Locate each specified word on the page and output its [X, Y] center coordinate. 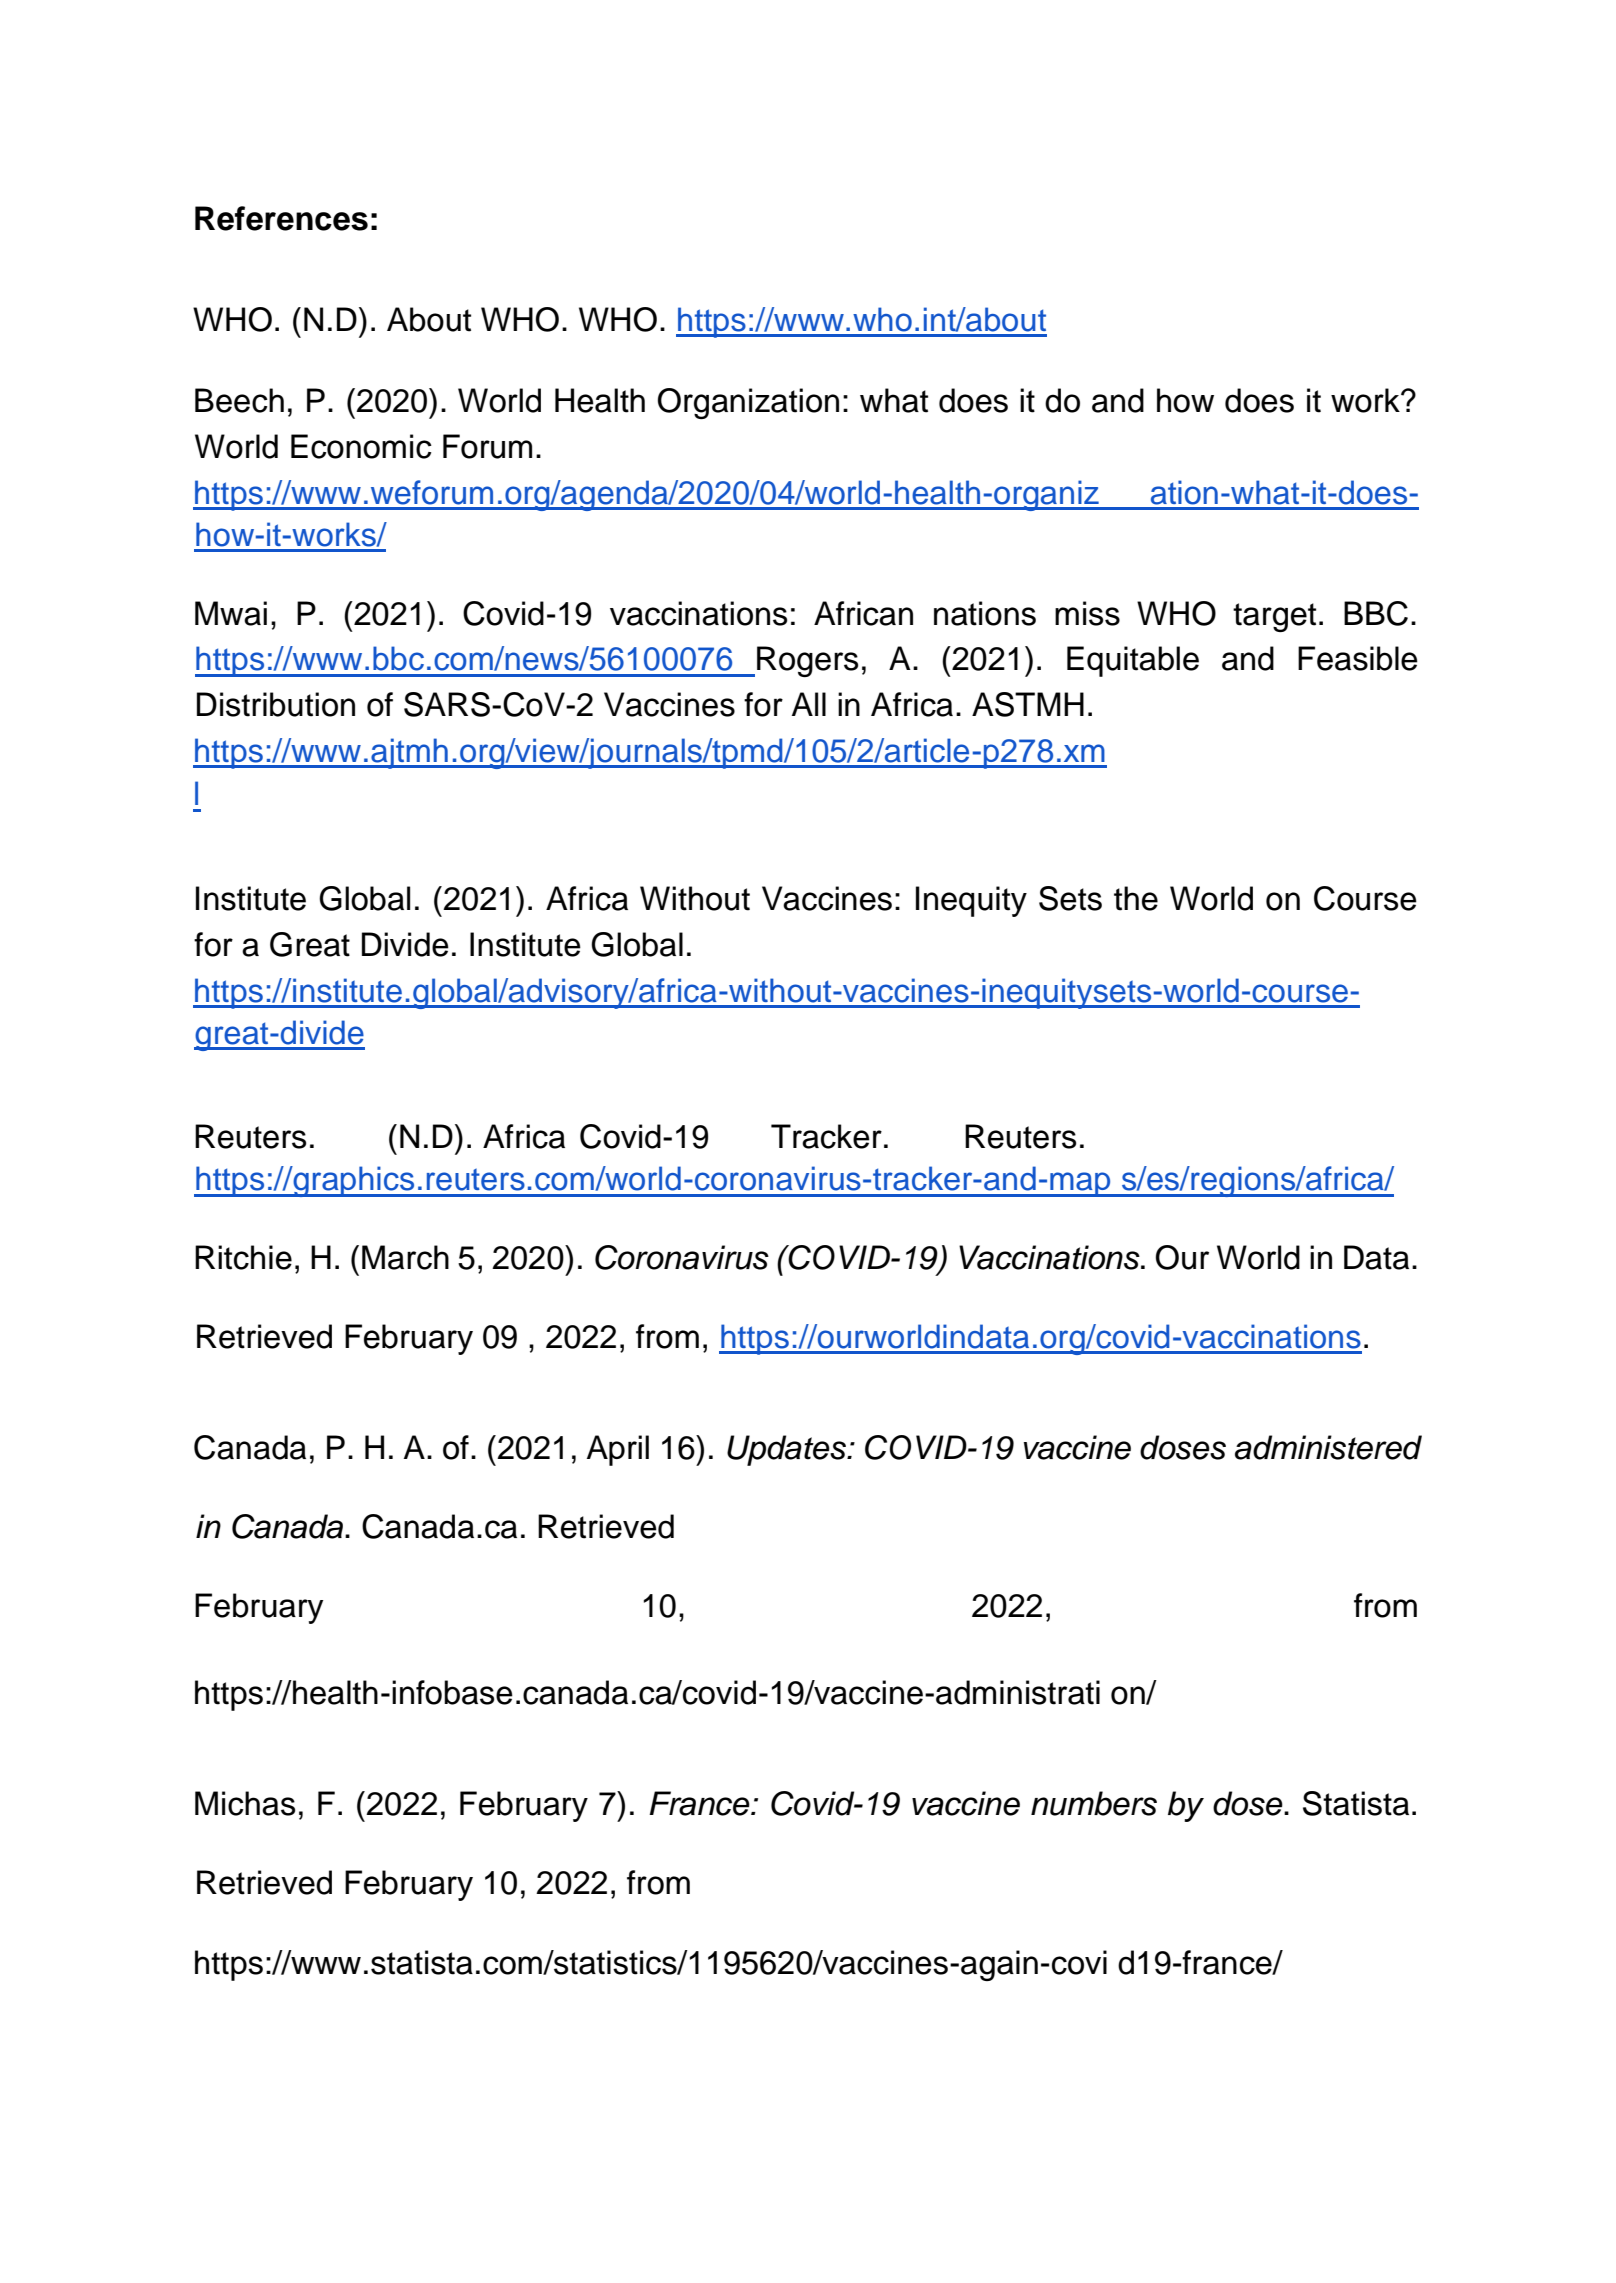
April [618, 1450]
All [809, 704]
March [405, 1257]
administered [1328, 1447]
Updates [787, 1450]
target [1274, 617]
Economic [361, 446]
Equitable [1133, 661]
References [281, 218]
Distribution [276, 704]
